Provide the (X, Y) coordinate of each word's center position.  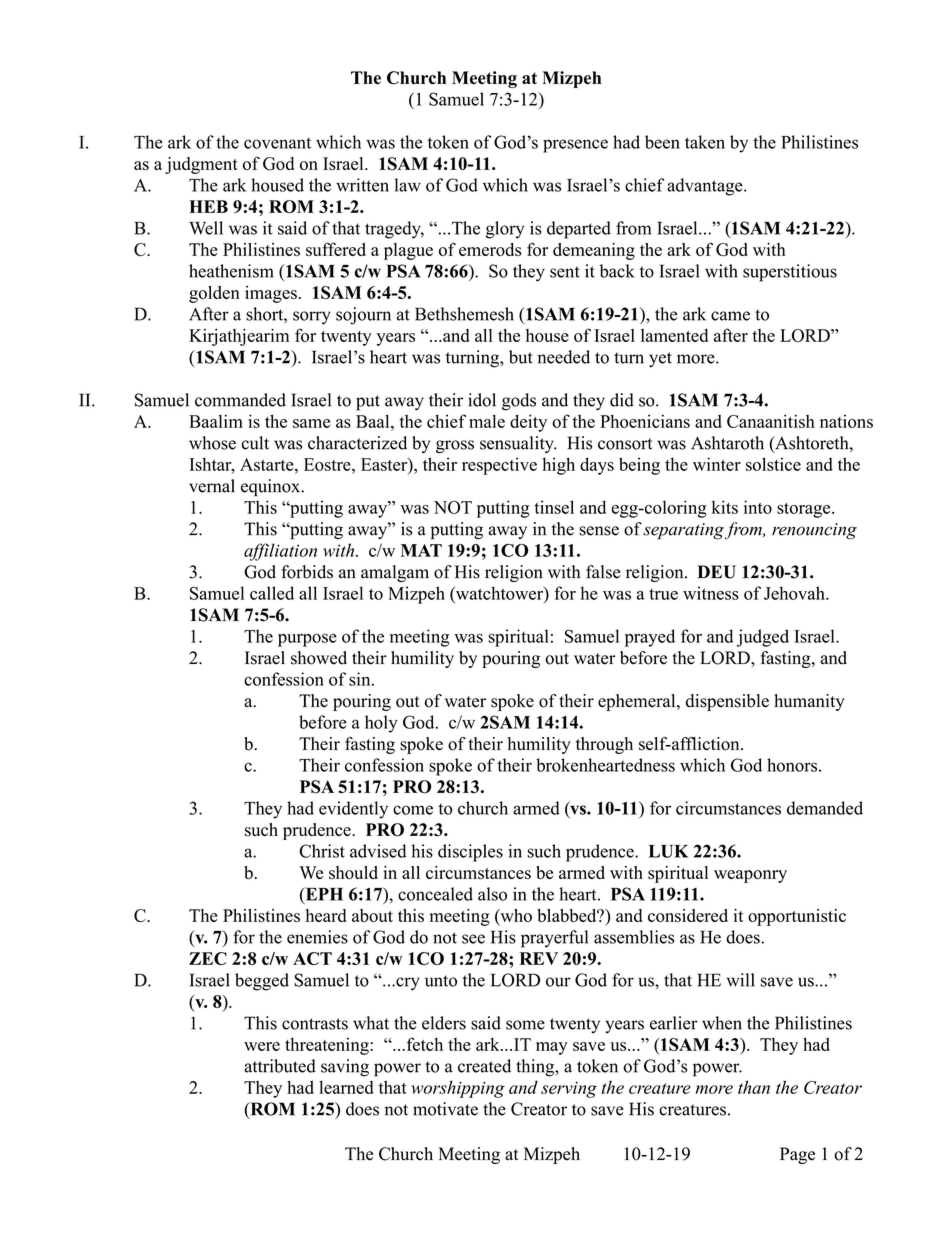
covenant (277, 143)
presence (575, 146)
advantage (706, 187)
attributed (280, 1066)
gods (519, 402)
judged (763, 638)
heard (326, 915)
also (492, 894)
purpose (307, 640)
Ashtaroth (727, 443)
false (603, 572)
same (311, 423)
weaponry (750, 876)
